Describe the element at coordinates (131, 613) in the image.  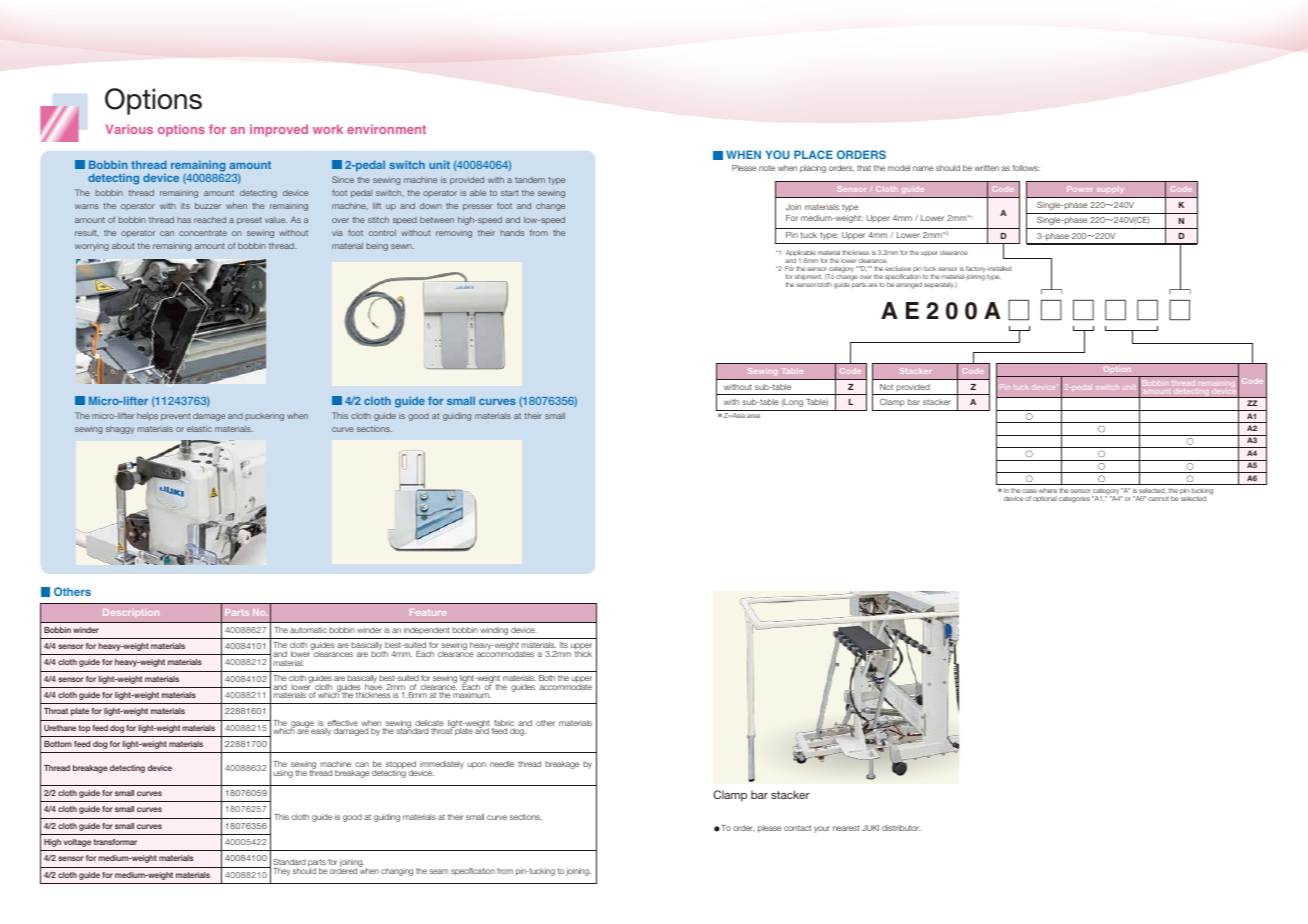
I see `Description` at that location.
